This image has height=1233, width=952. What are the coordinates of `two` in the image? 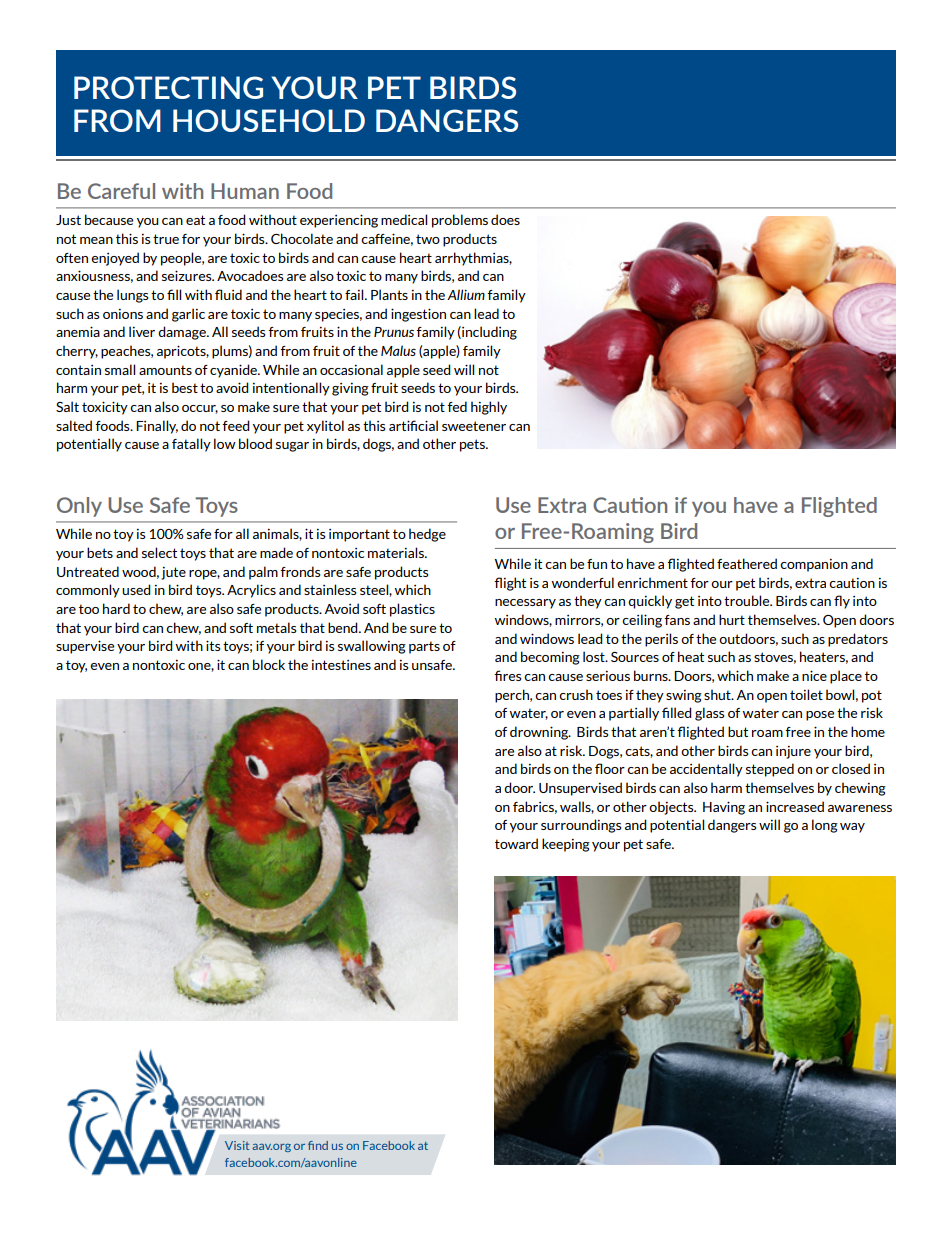 It's located at (428, 239).
